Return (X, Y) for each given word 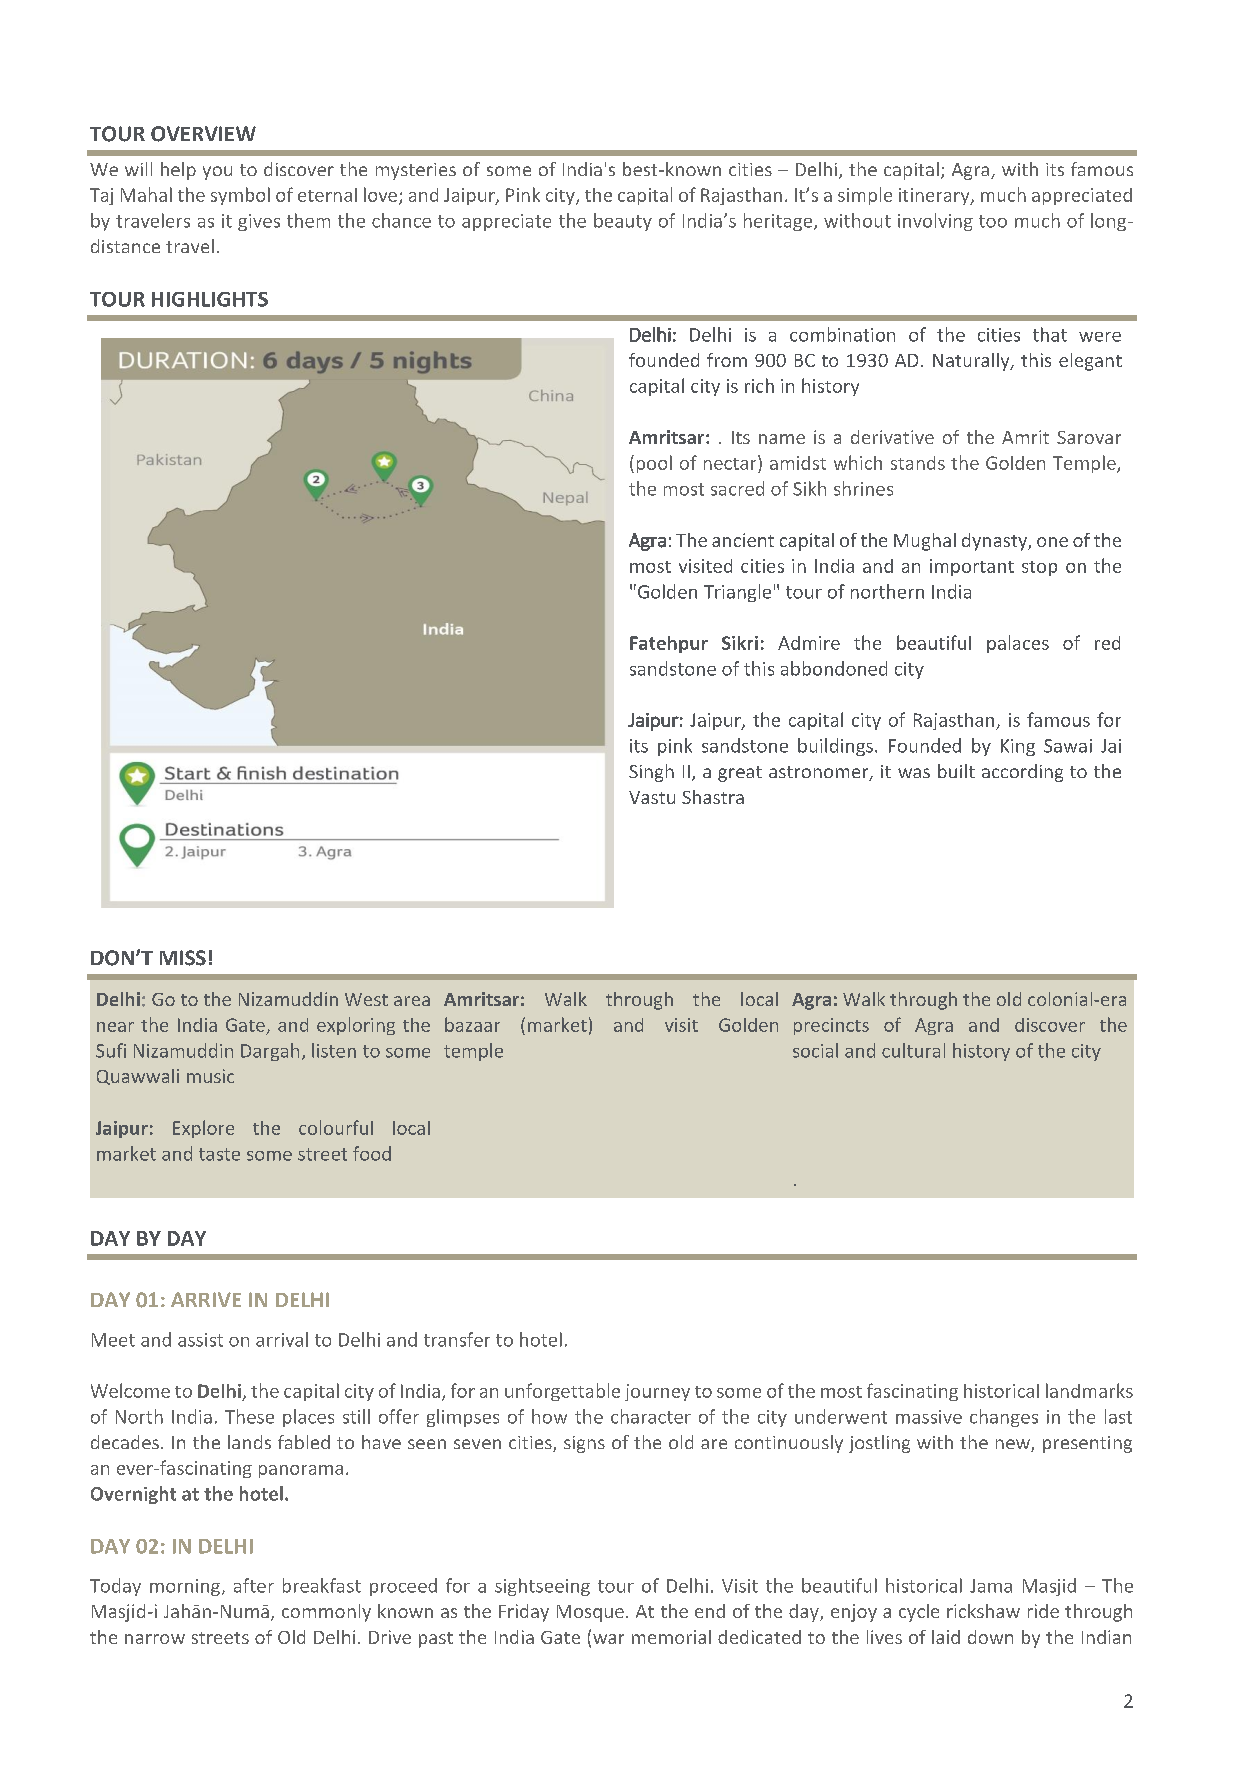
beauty (623, 222)
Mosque (590, 1613)
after (254, 1585)
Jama (991, 1586)
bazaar (472, 1024)
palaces (1018, 644)
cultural (913, 1050)
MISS (183, 958)
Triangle (737, 593)
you (217, 173)
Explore (203, 1129)
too (993, 221)
